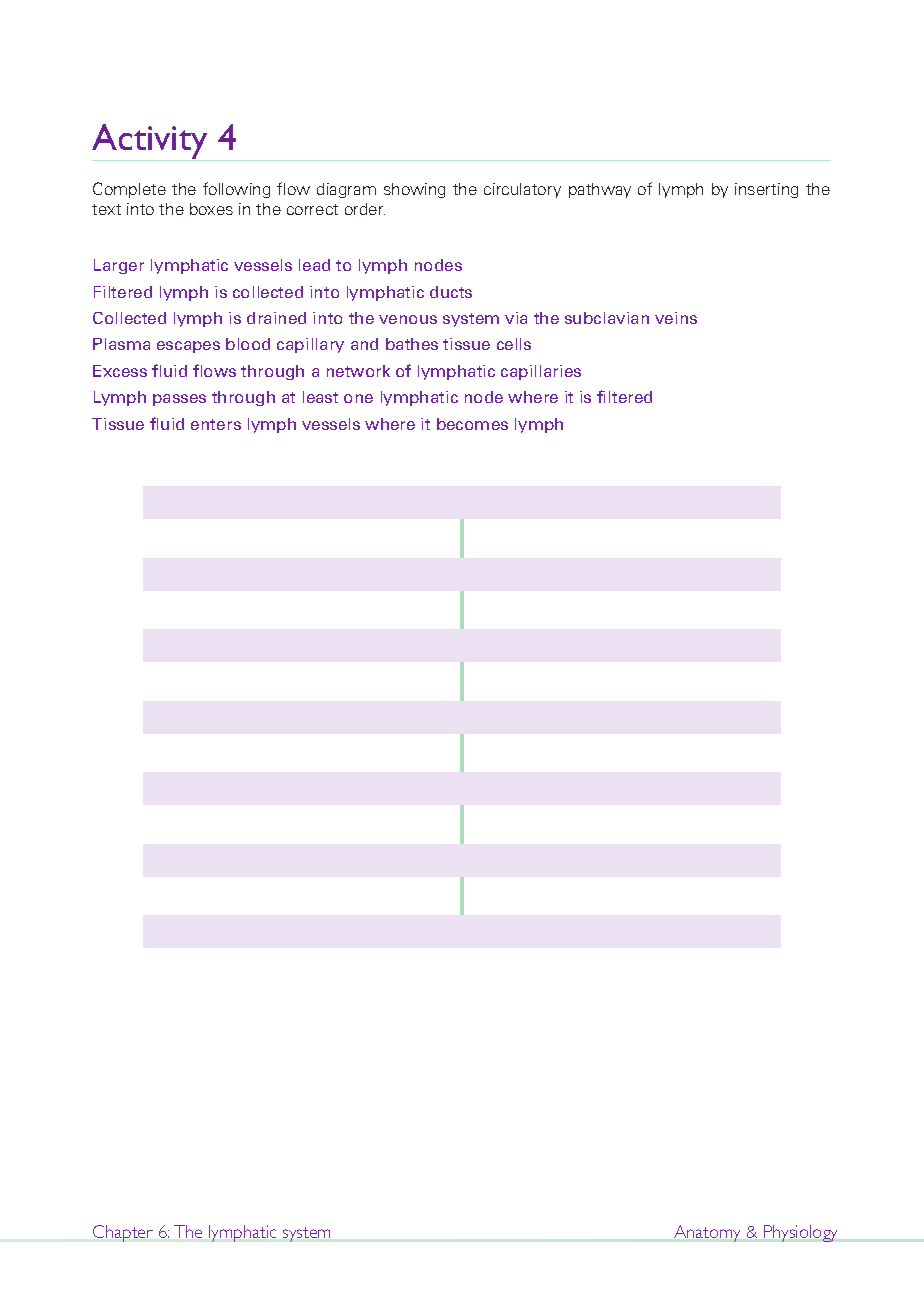  Describe the element at coordinates (211, 209) in the screenshot. I see `boxes` at that location.
